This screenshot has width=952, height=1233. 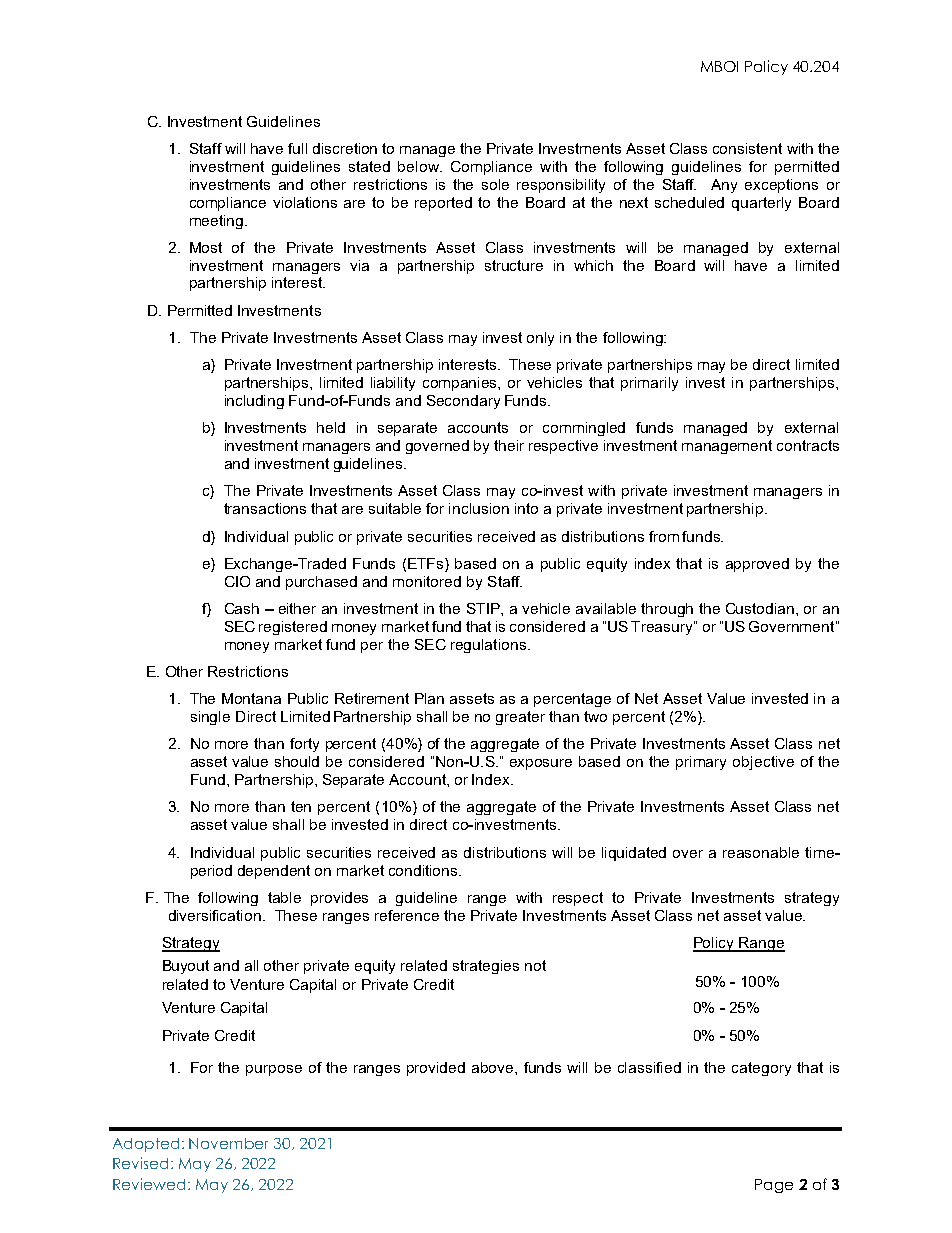 I want to click on meeting, so click(x=218, y=222).
